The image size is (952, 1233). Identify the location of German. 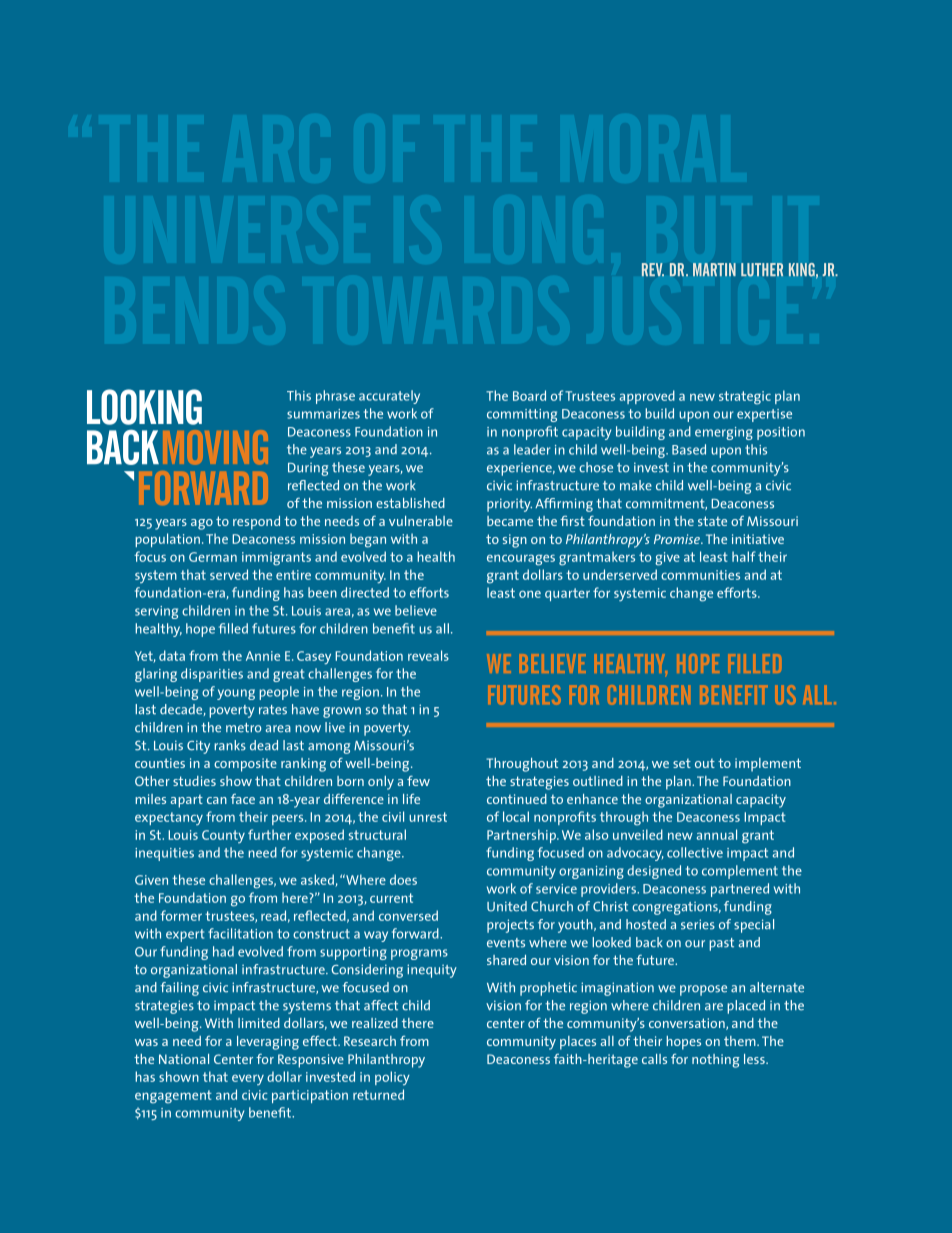
(213, 557).
